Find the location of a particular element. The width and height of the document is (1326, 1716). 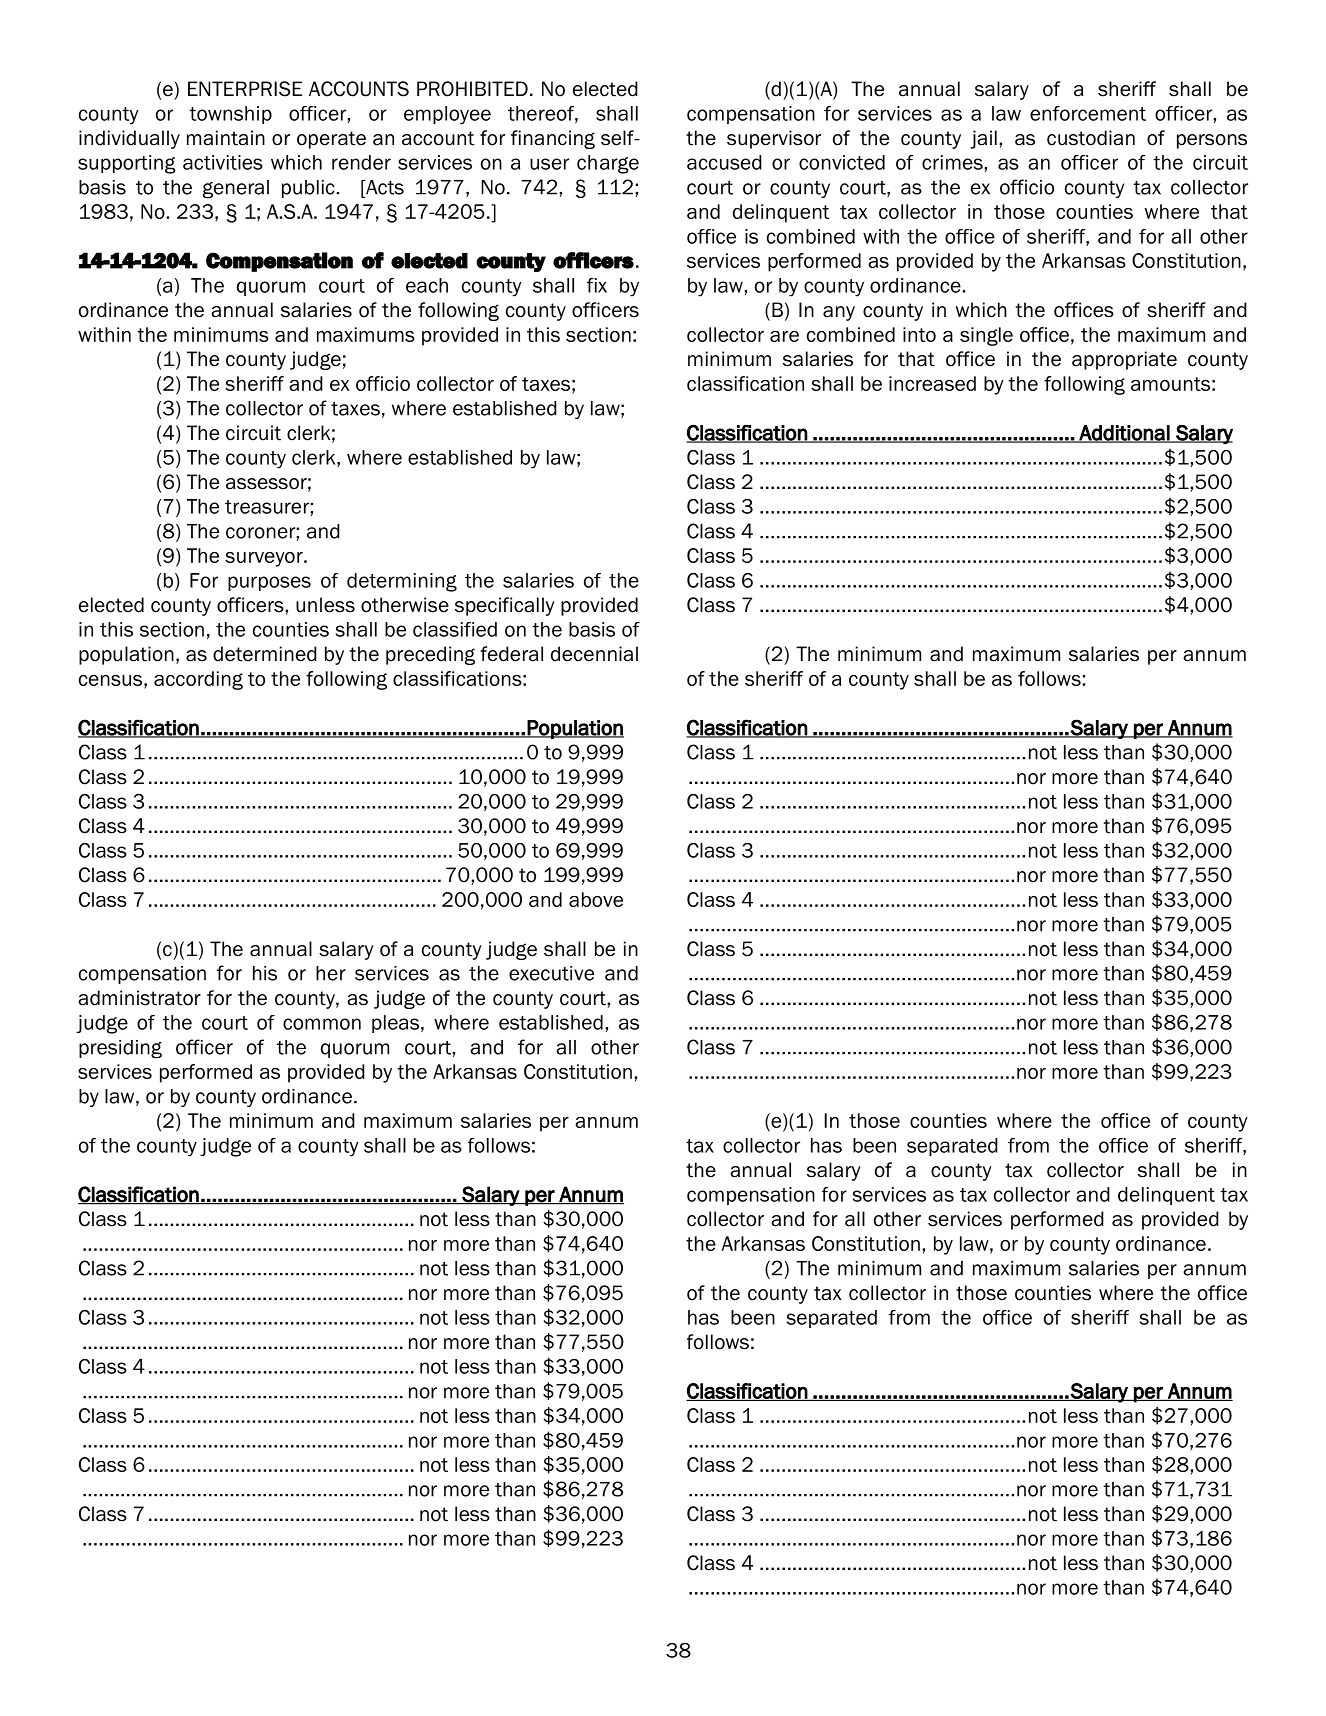

enforcement is located at coordinates (1088, 113).
